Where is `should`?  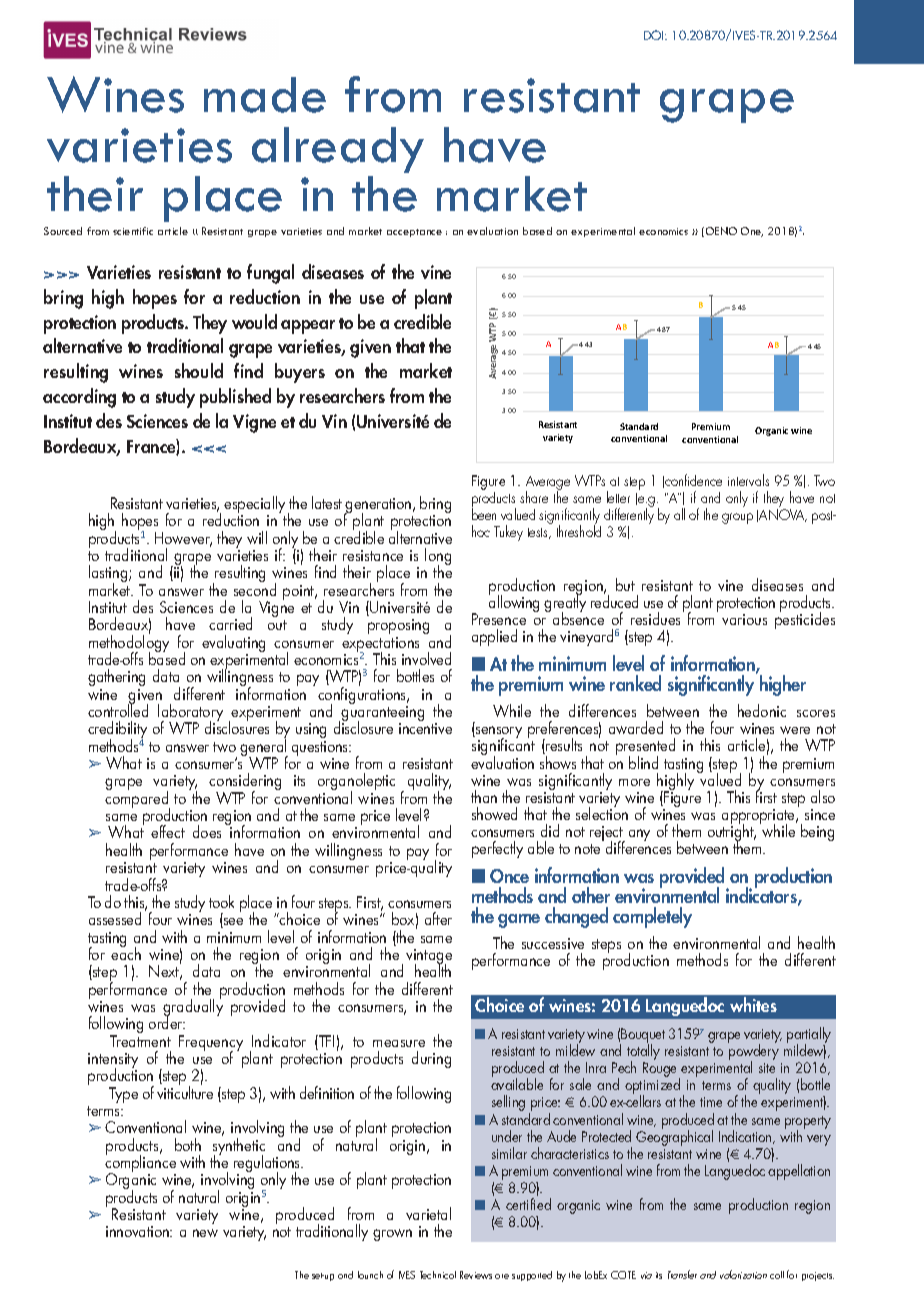 should is located at coordinates (199, 370).
